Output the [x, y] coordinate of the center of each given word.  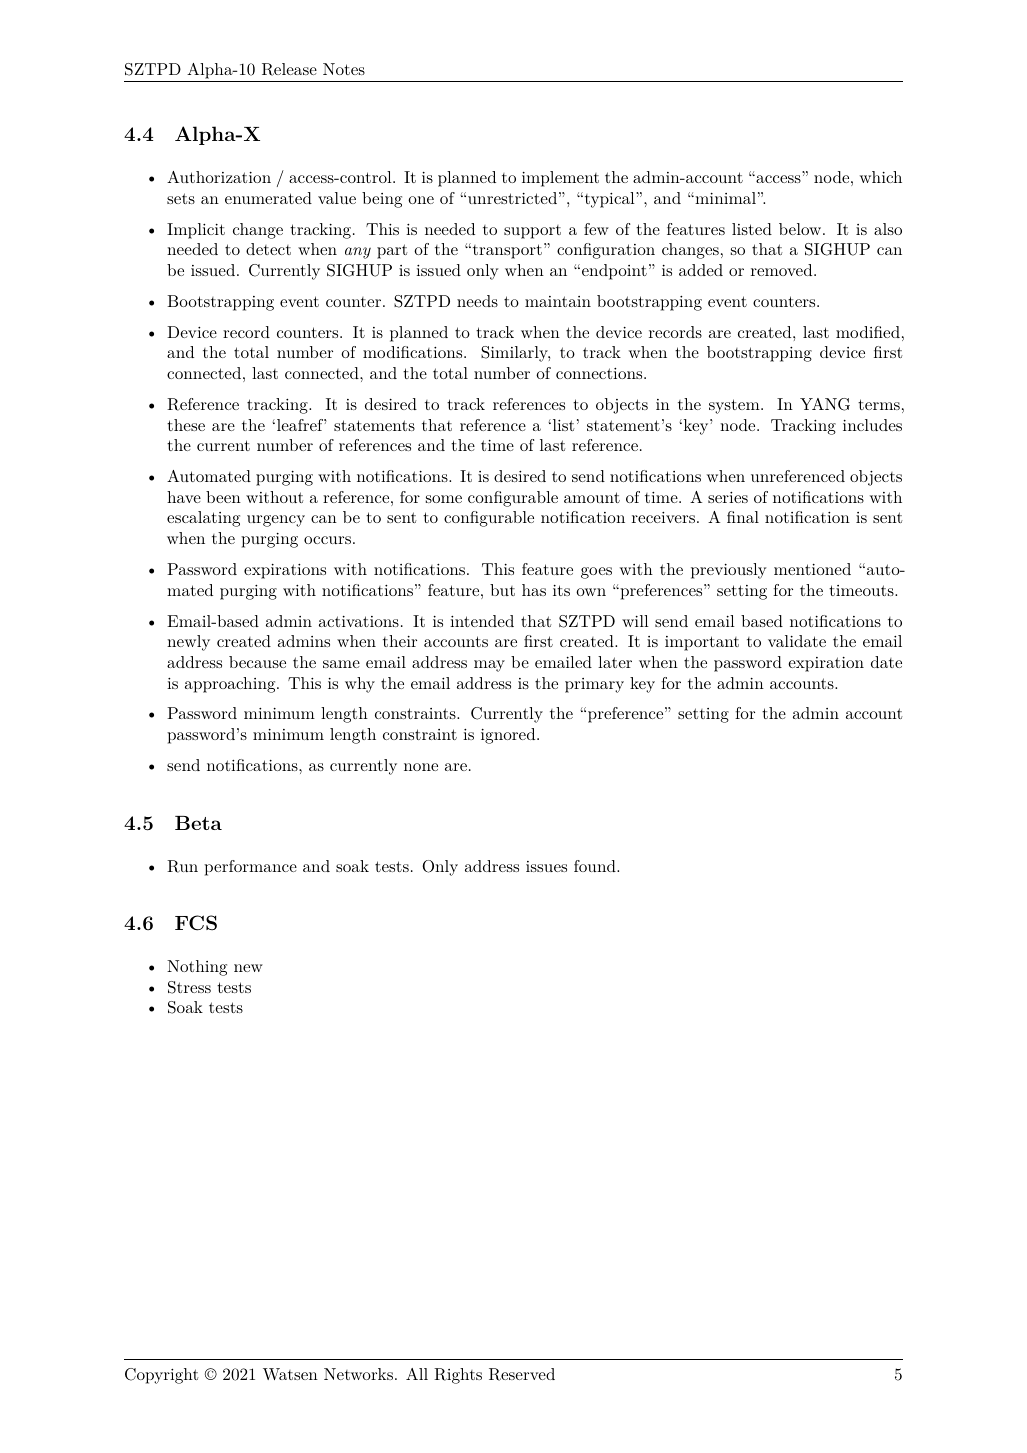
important [702, 643]
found [596, 866]
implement [560, 179]
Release [289, 69]
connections [600, 373]
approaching [231, 685]
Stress [189, 987]
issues [546, 866]
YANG [825, 404]
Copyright [162, 1376]
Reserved [522, 1374]
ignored [509, 736]
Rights [458, 1376]
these [186, 425]
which [881, 177]
